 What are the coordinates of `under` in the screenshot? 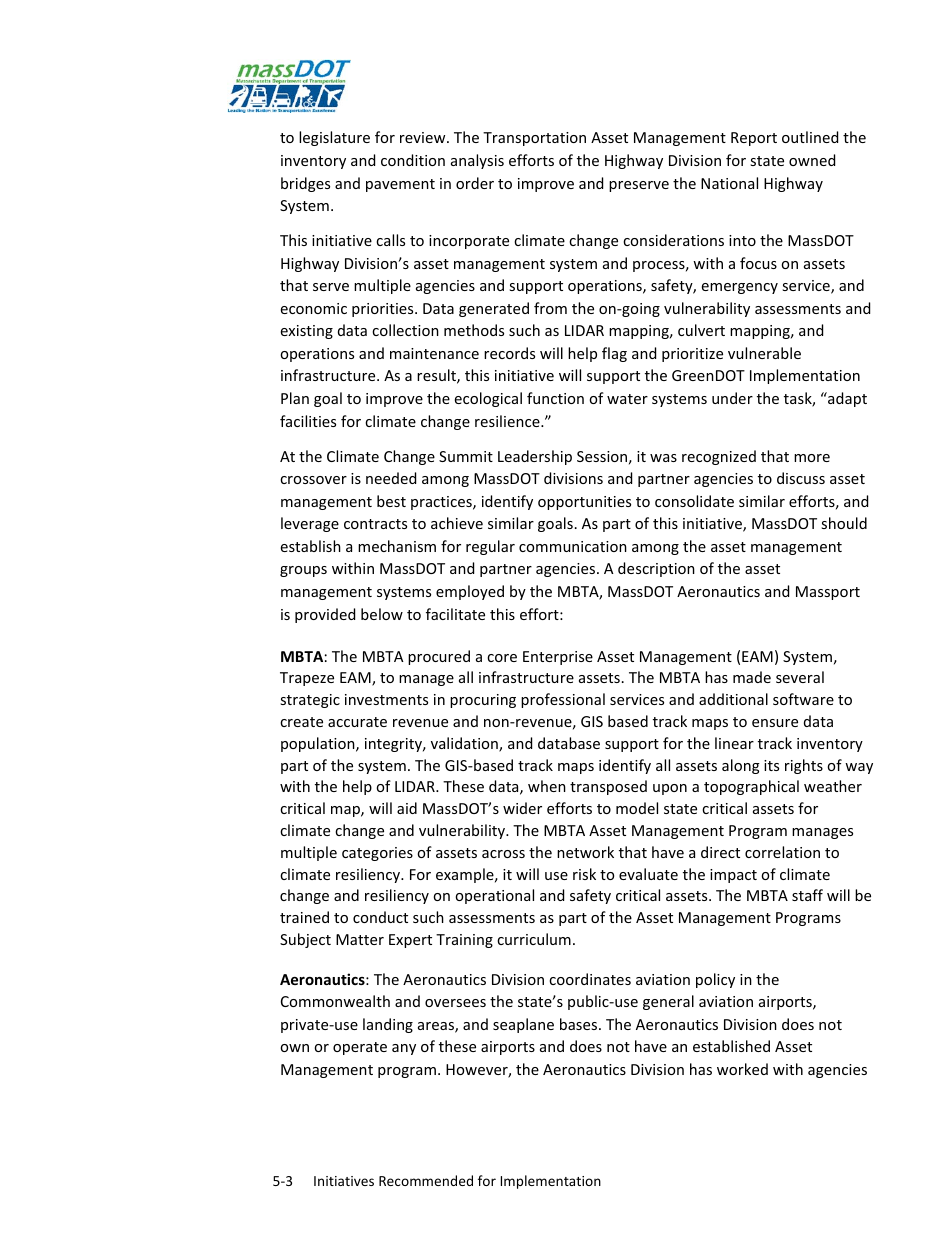 It's located at (732, 398).
